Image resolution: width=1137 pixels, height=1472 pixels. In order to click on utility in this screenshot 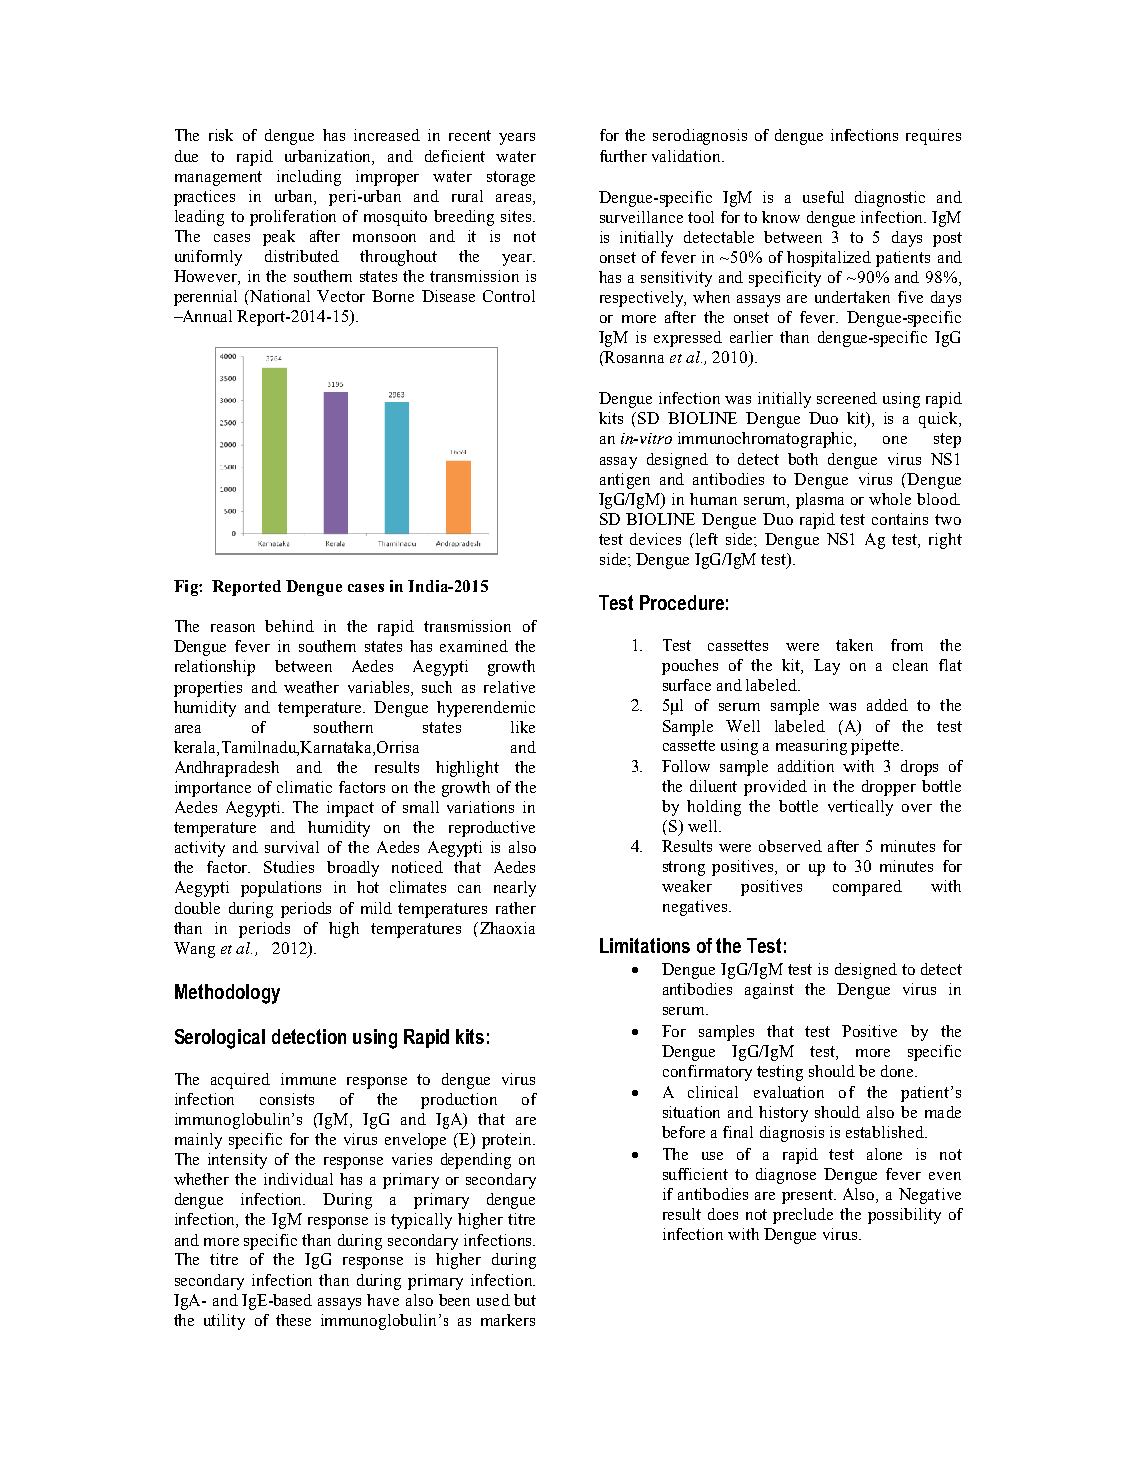, I will do `click(224, 1322)`.
